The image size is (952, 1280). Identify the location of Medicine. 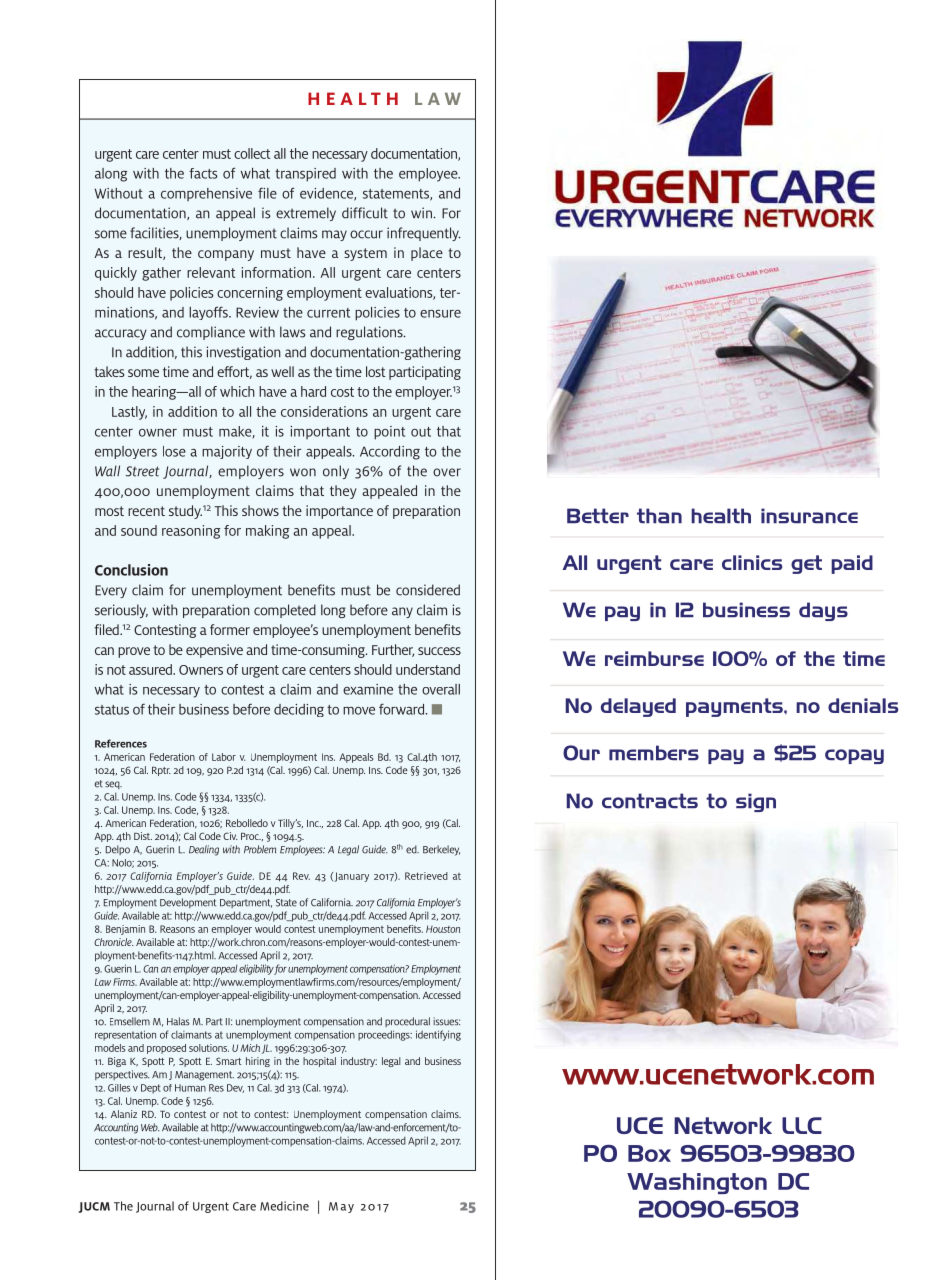
(284, 1206).
